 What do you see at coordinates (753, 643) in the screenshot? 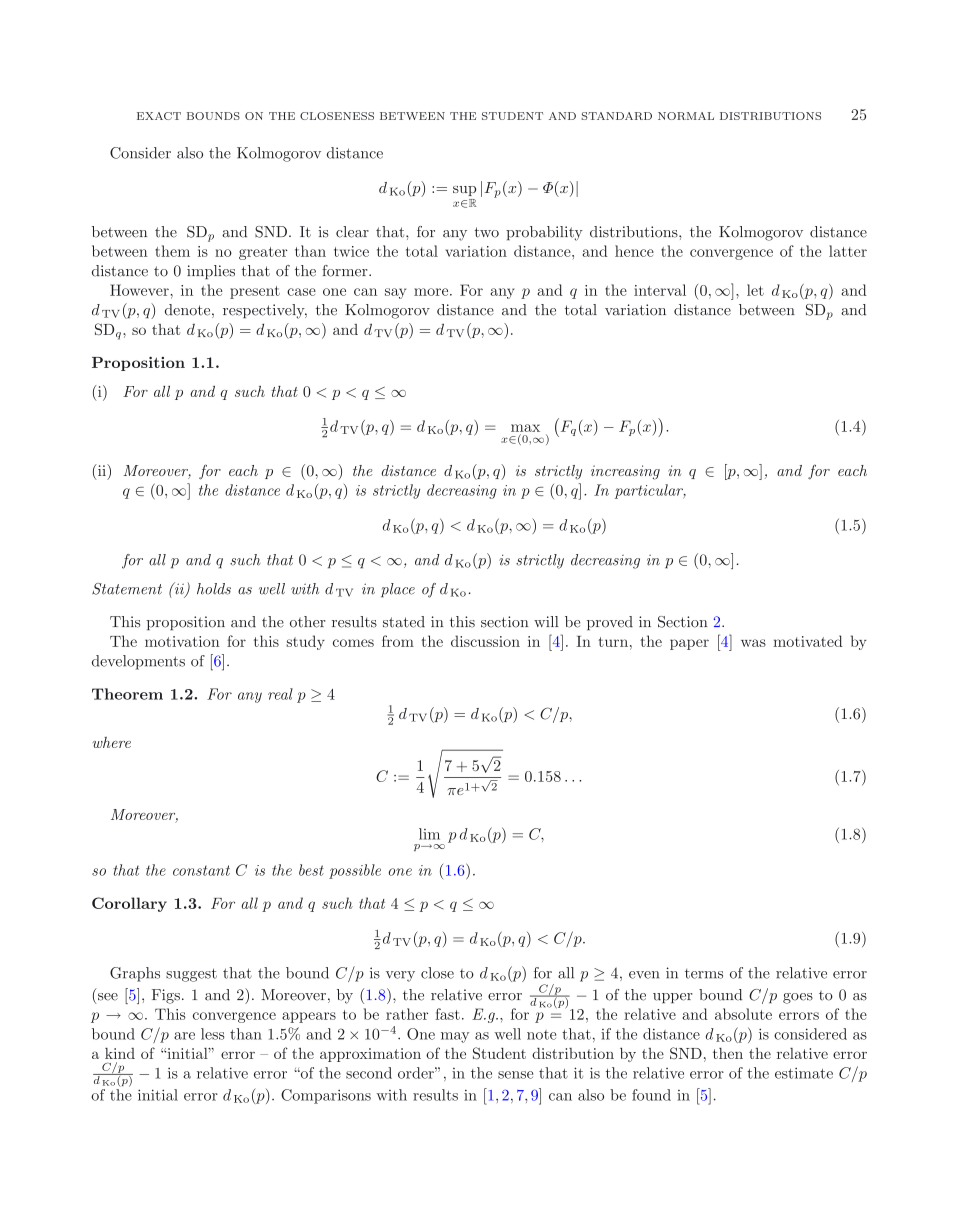
I see `was` at bounding box center [753, 643].
